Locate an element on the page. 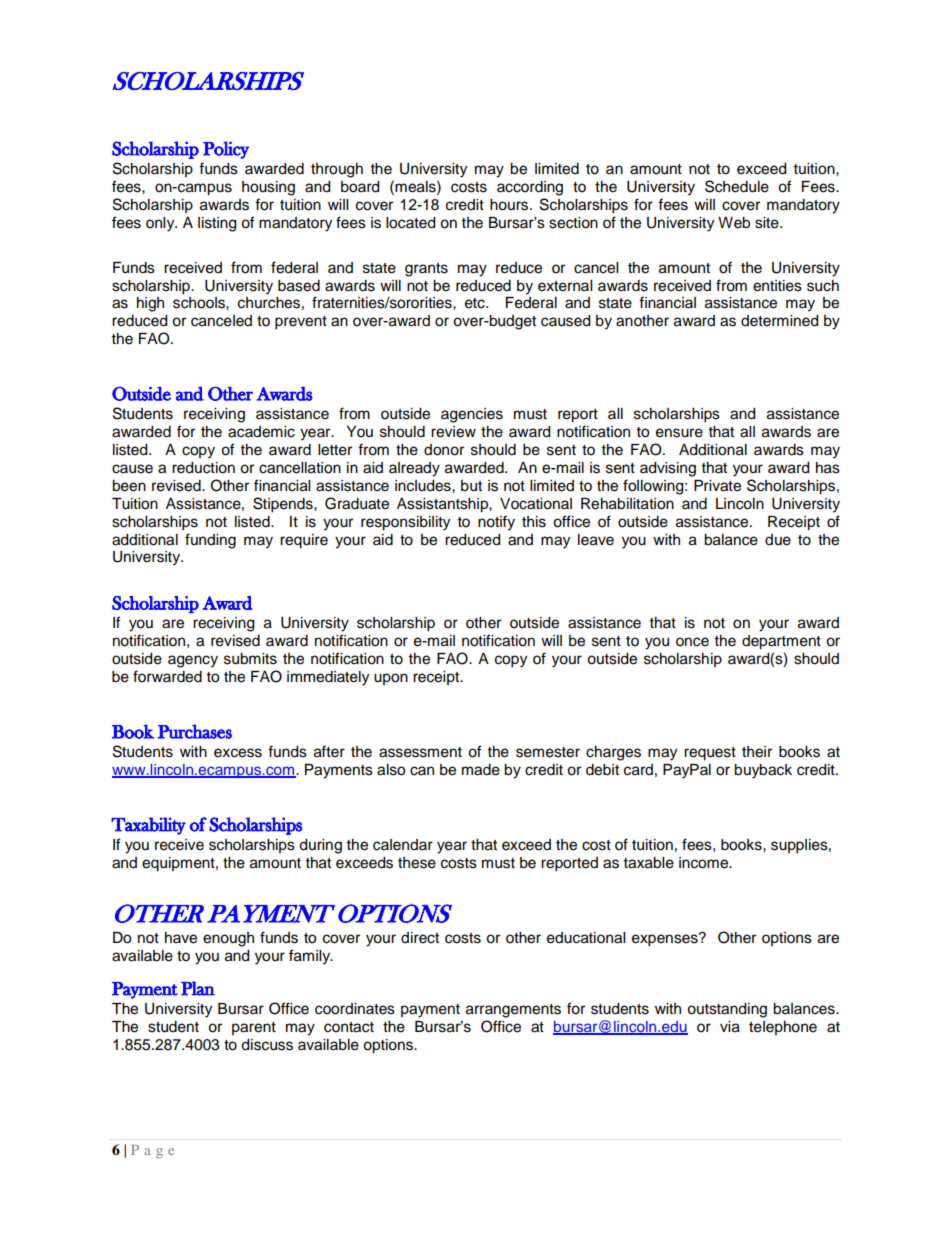  agencies is located at coordinates (472, 415).
